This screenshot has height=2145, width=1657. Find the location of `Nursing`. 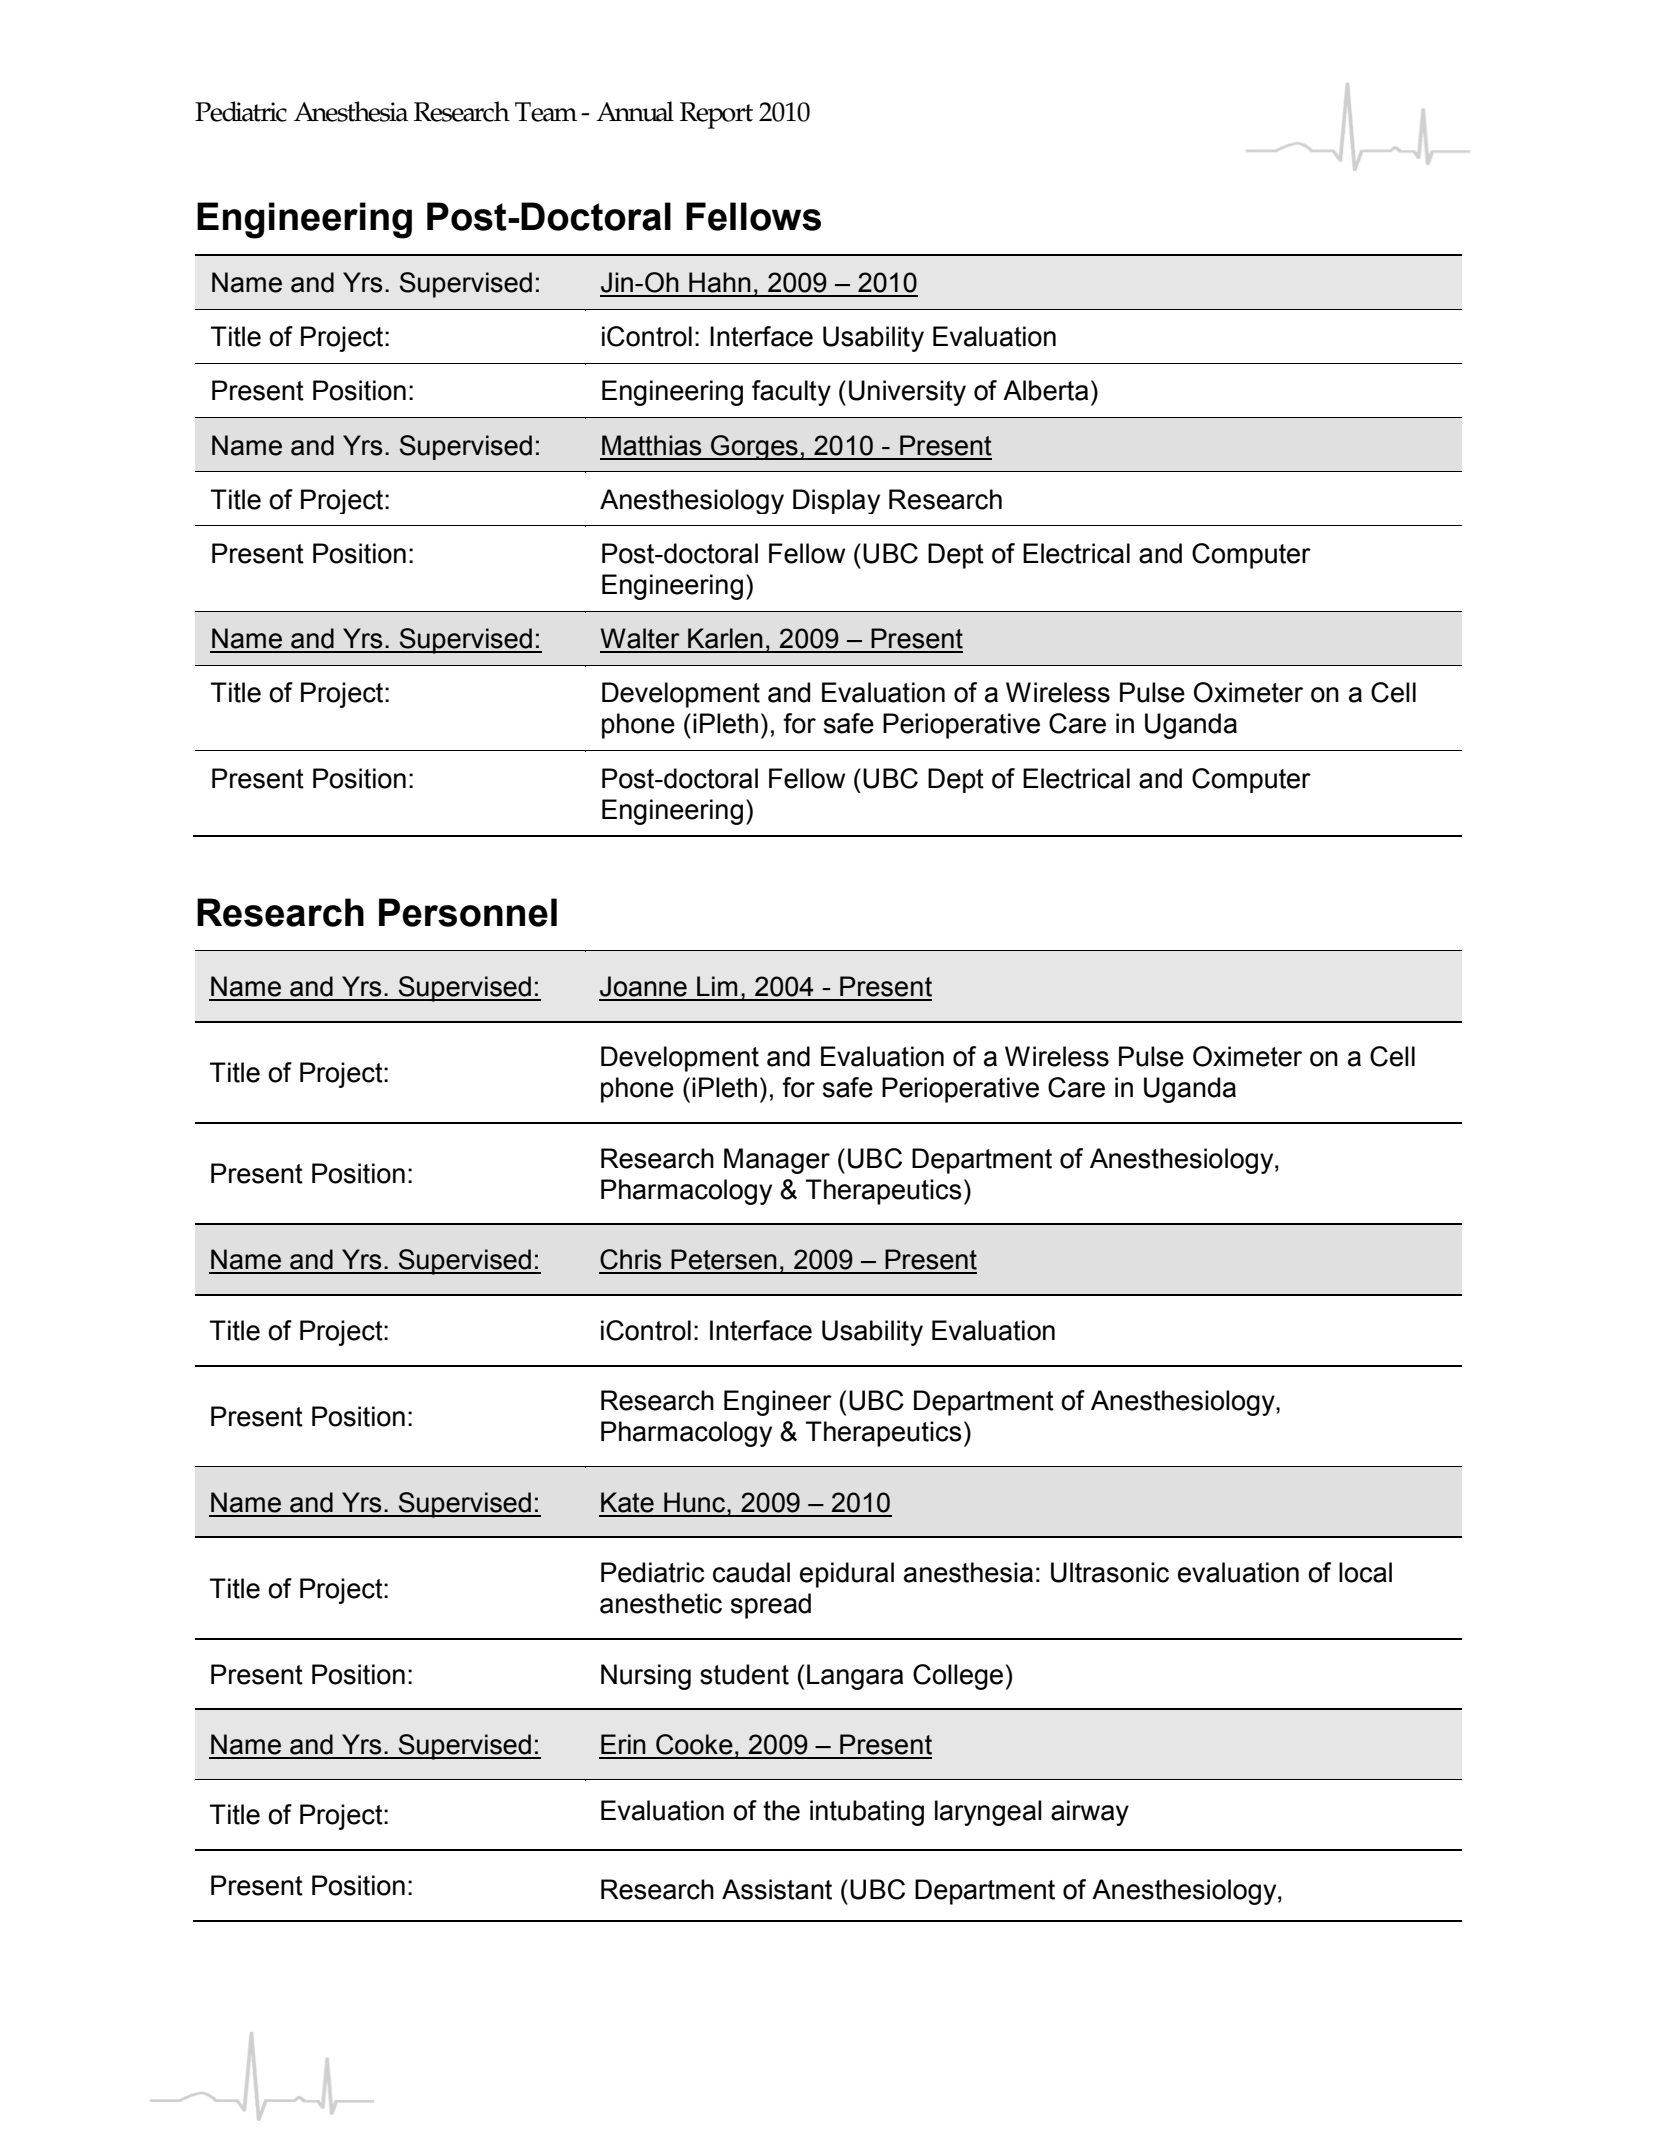

Nursing is located at coordinates (646, 1677).
